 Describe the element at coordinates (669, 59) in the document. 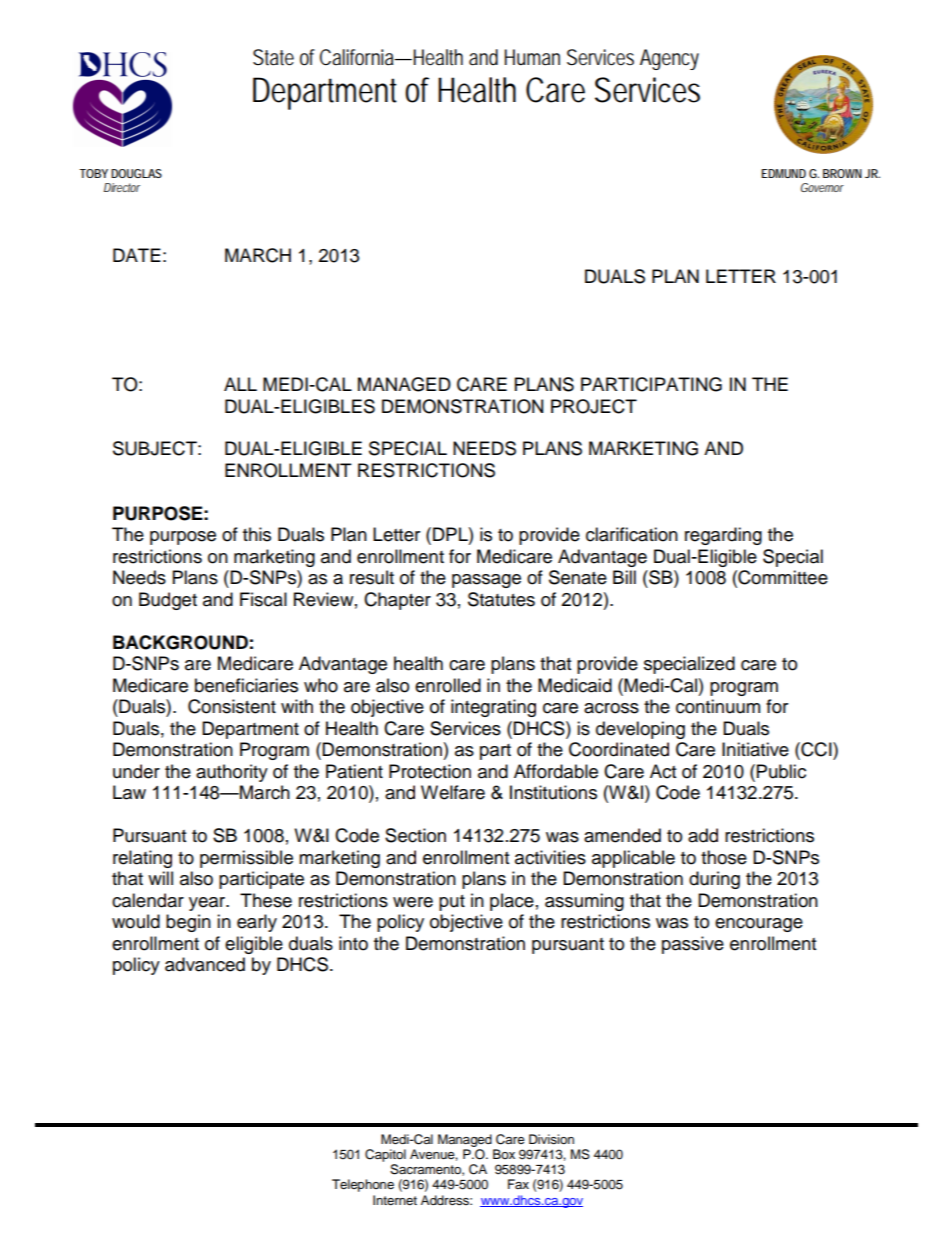

I see `Agency` at that location.
